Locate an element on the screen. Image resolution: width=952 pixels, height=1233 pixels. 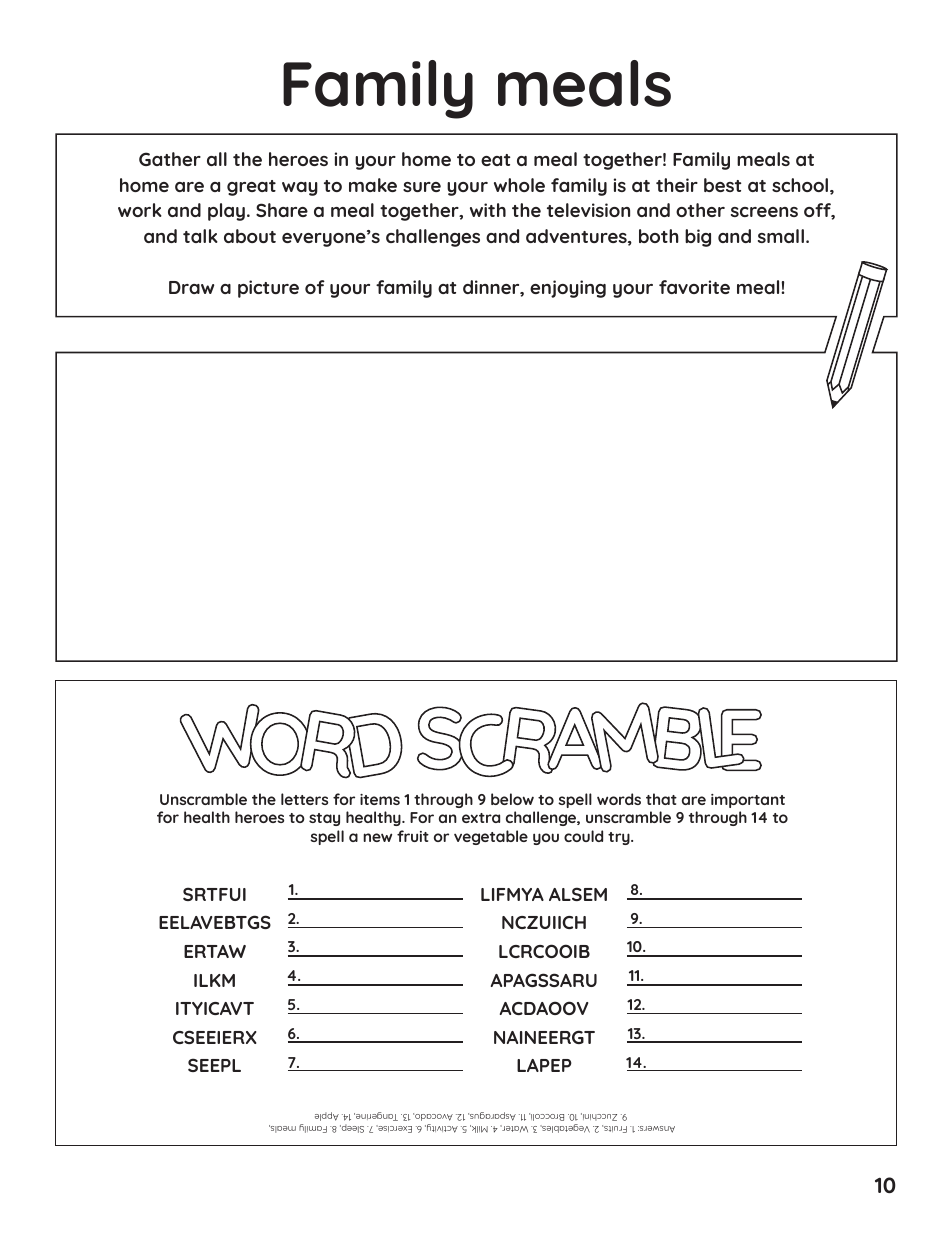
favorite is located at coordinates (694, 287).
